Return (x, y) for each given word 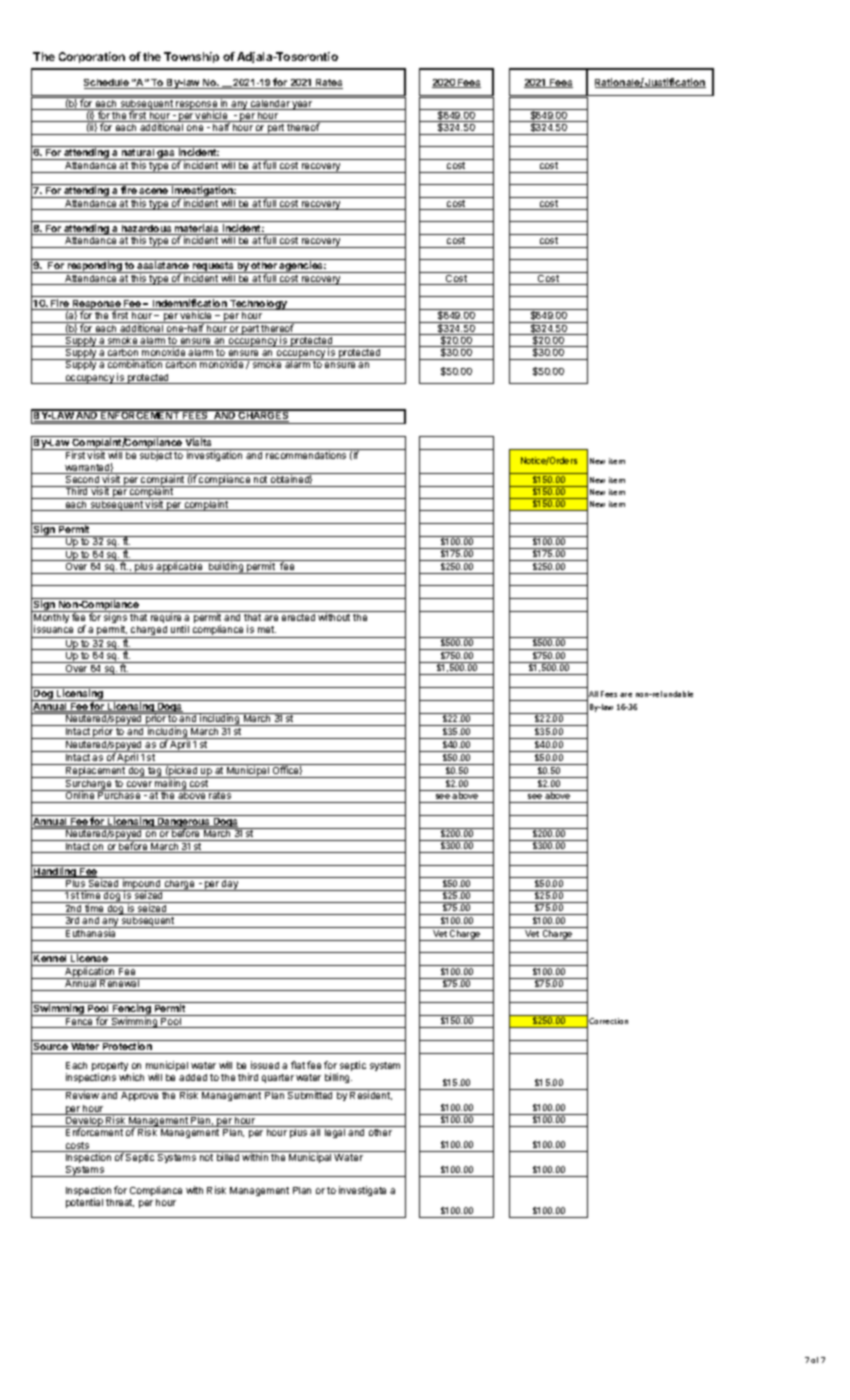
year (302, 105)
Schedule (107, 84)
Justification (675, 83)
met (267, 629)
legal (335, 1133)
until (180, 629)
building (226, 568)
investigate (362, 1191)
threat (120, 1203)
